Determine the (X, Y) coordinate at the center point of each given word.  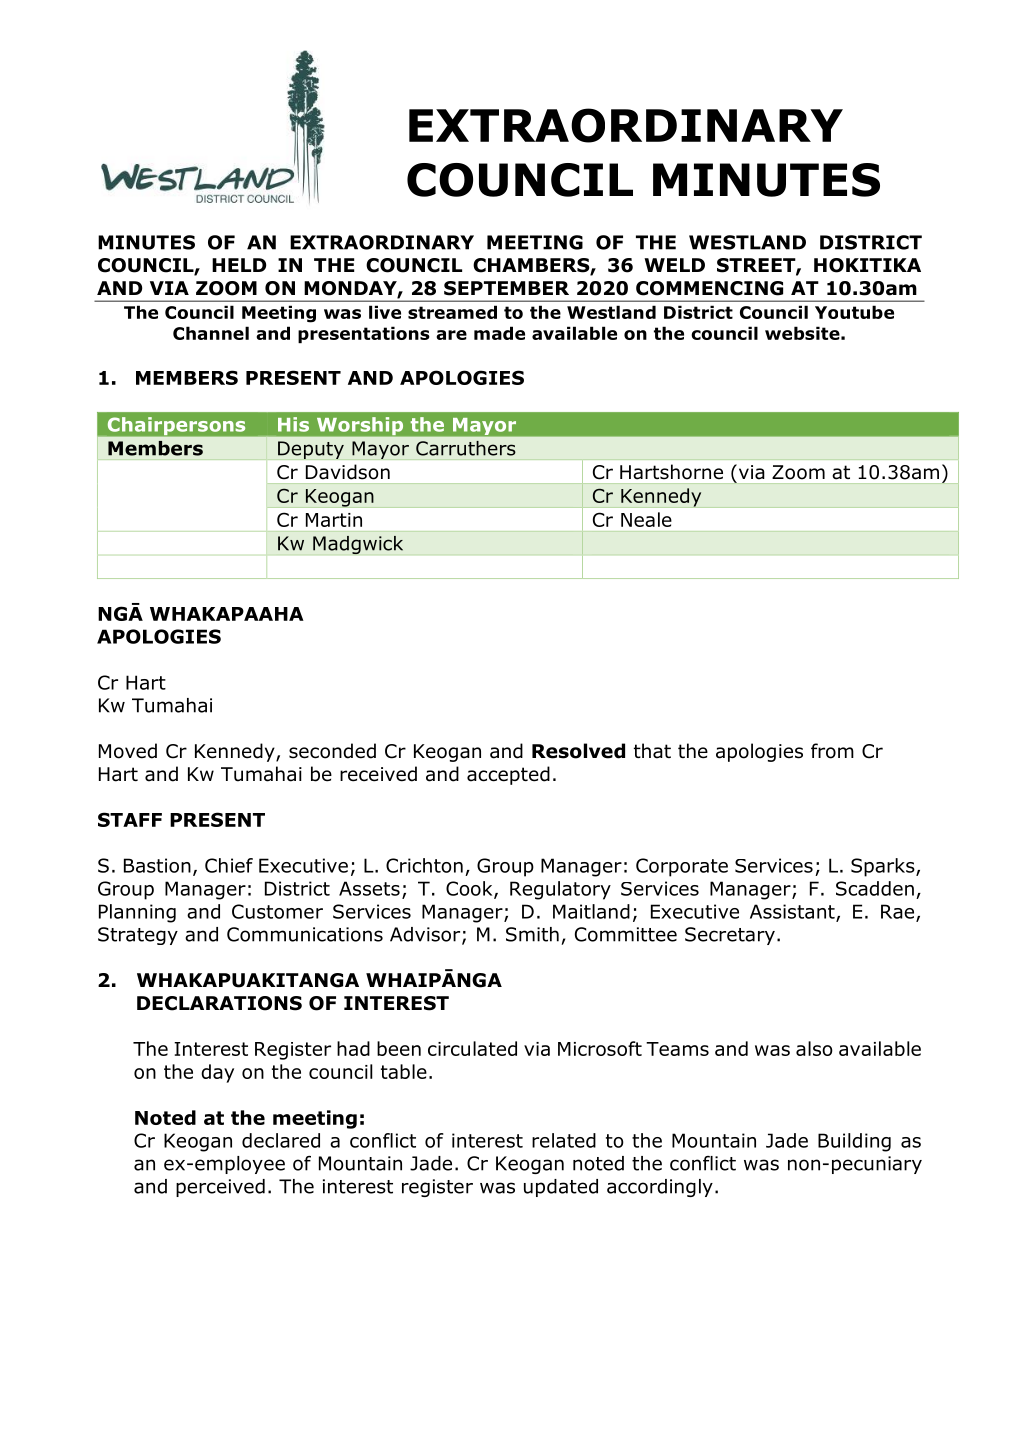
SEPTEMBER (506, 288)
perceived (220, 1188)
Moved (128, 751)
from (832, 751)
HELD (239, 265)
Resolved (578, 751)
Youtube (854, 312)
